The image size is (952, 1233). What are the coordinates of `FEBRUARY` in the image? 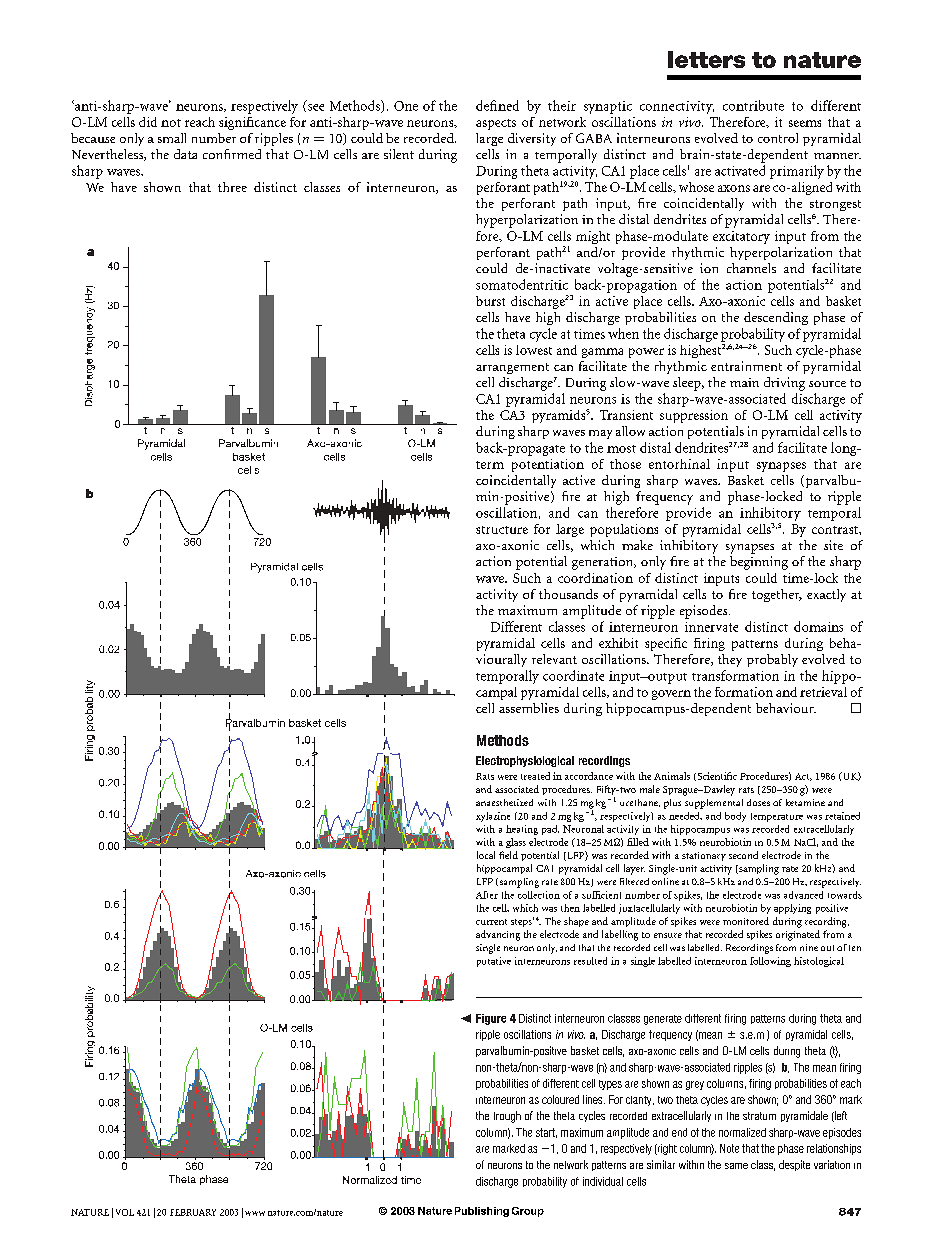 It's located at (193, 1212).
